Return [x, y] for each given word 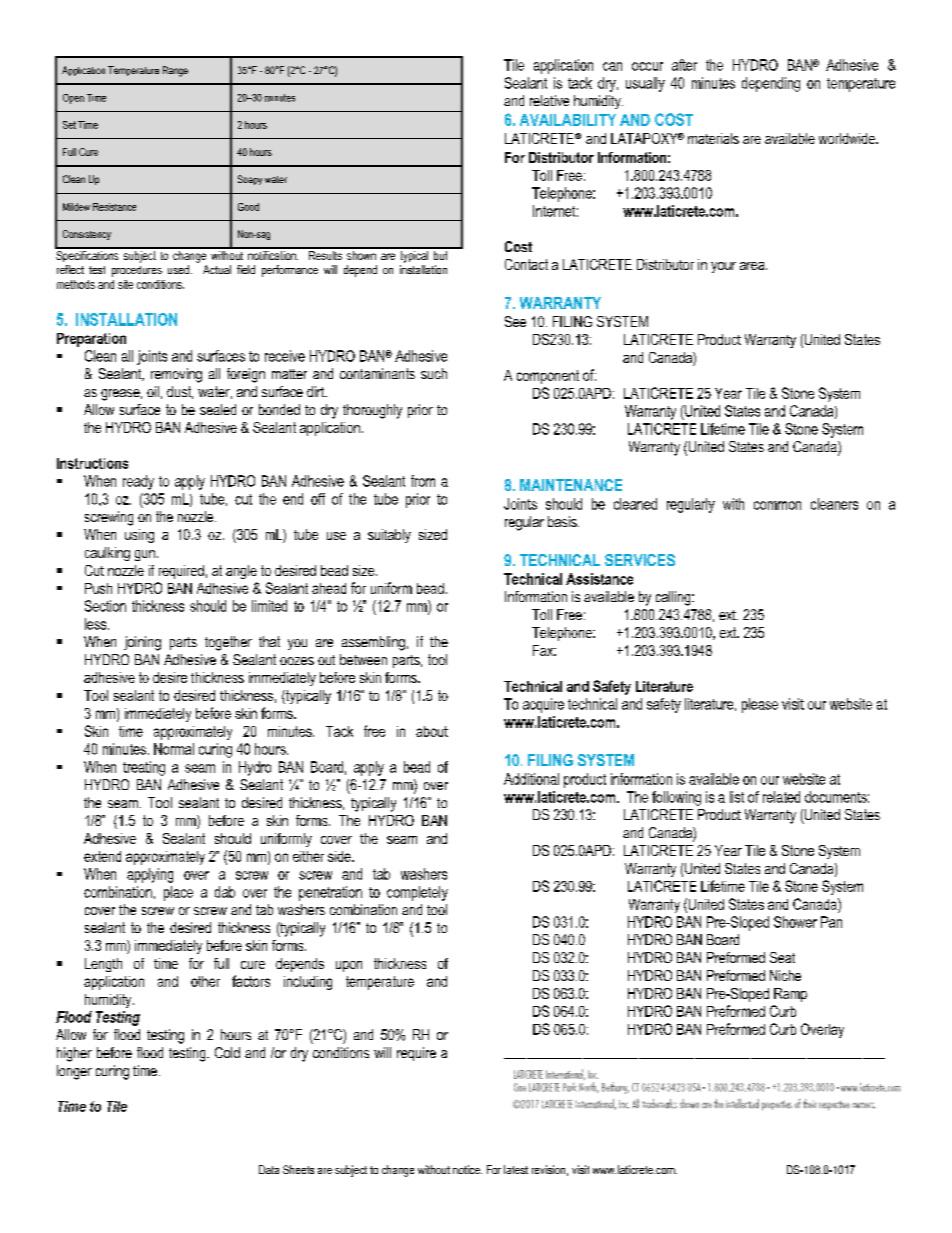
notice [467, 1169]
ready [138, 482]
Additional [531, 779]
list [737, 797]
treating [144, 768]
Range [175, 71]
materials [713, 138]
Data [269, 1169]
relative [549, 100]
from [423, 481]
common [777, 505]
